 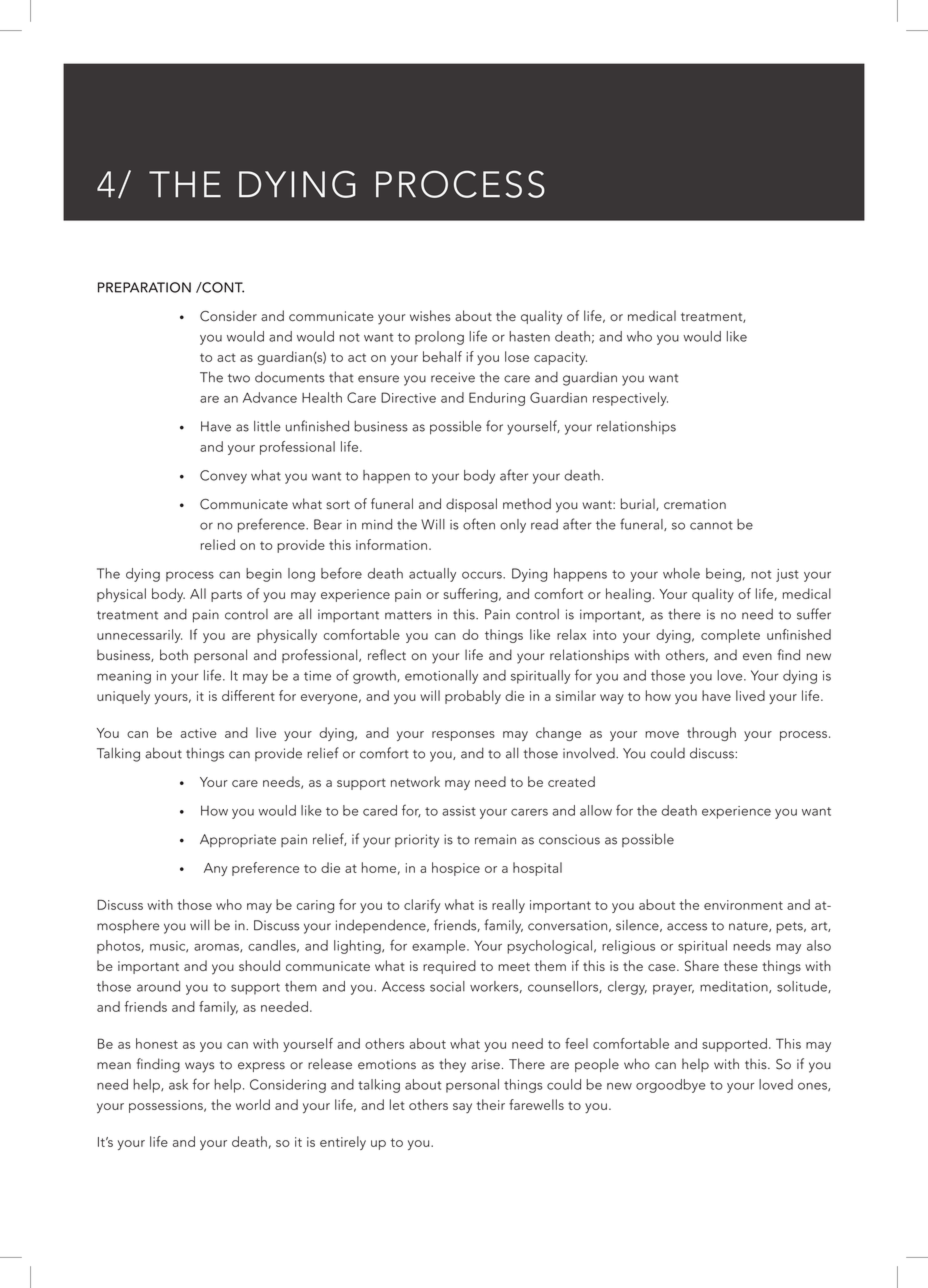 I want to click on say, so click(x=462, y=1108).
